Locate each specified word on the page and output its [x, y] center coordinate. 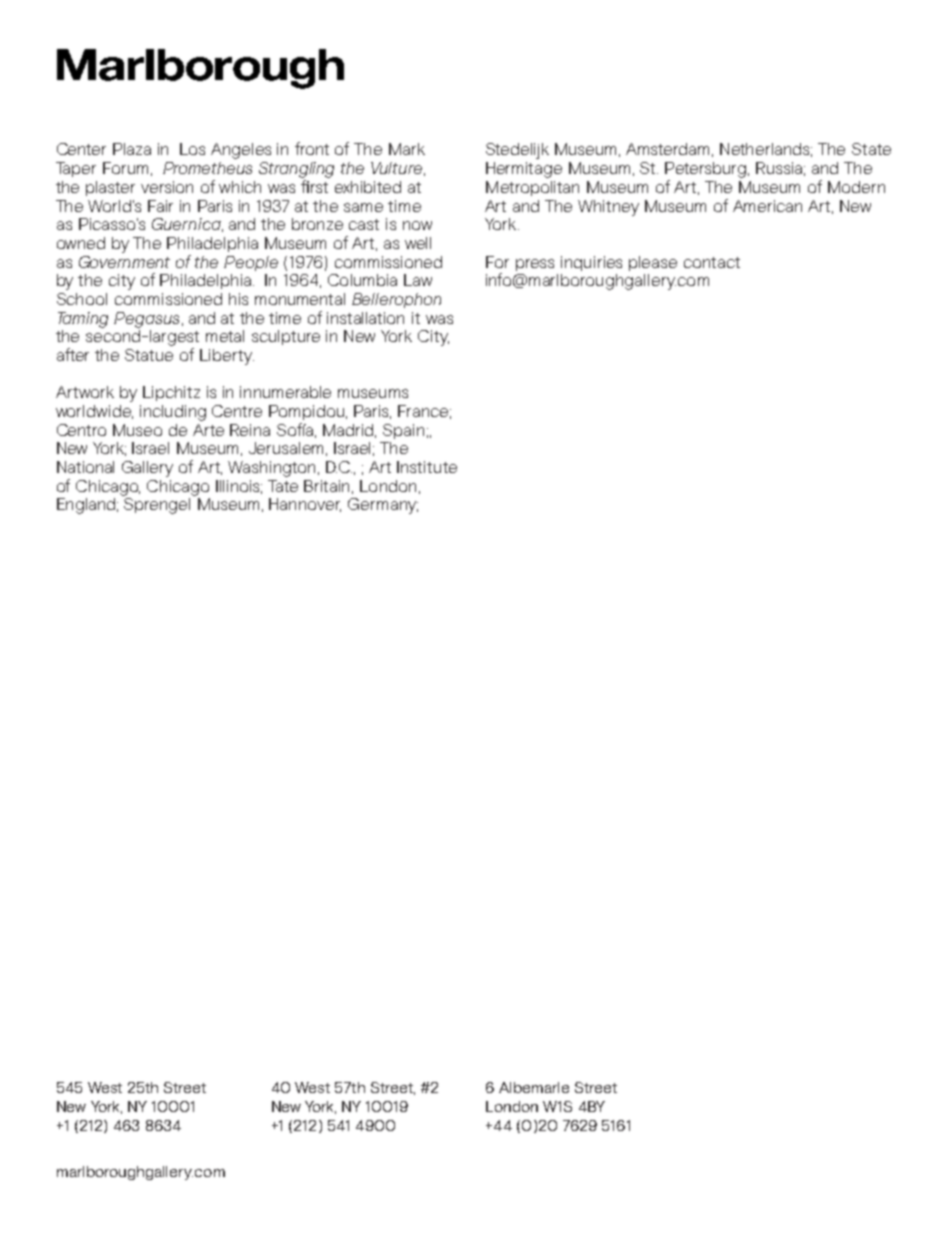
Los [192, 149]
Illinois [239, 487]
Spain [403, 431]
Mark [407, 149]
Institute [427, 467]
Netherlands [766, 150]
